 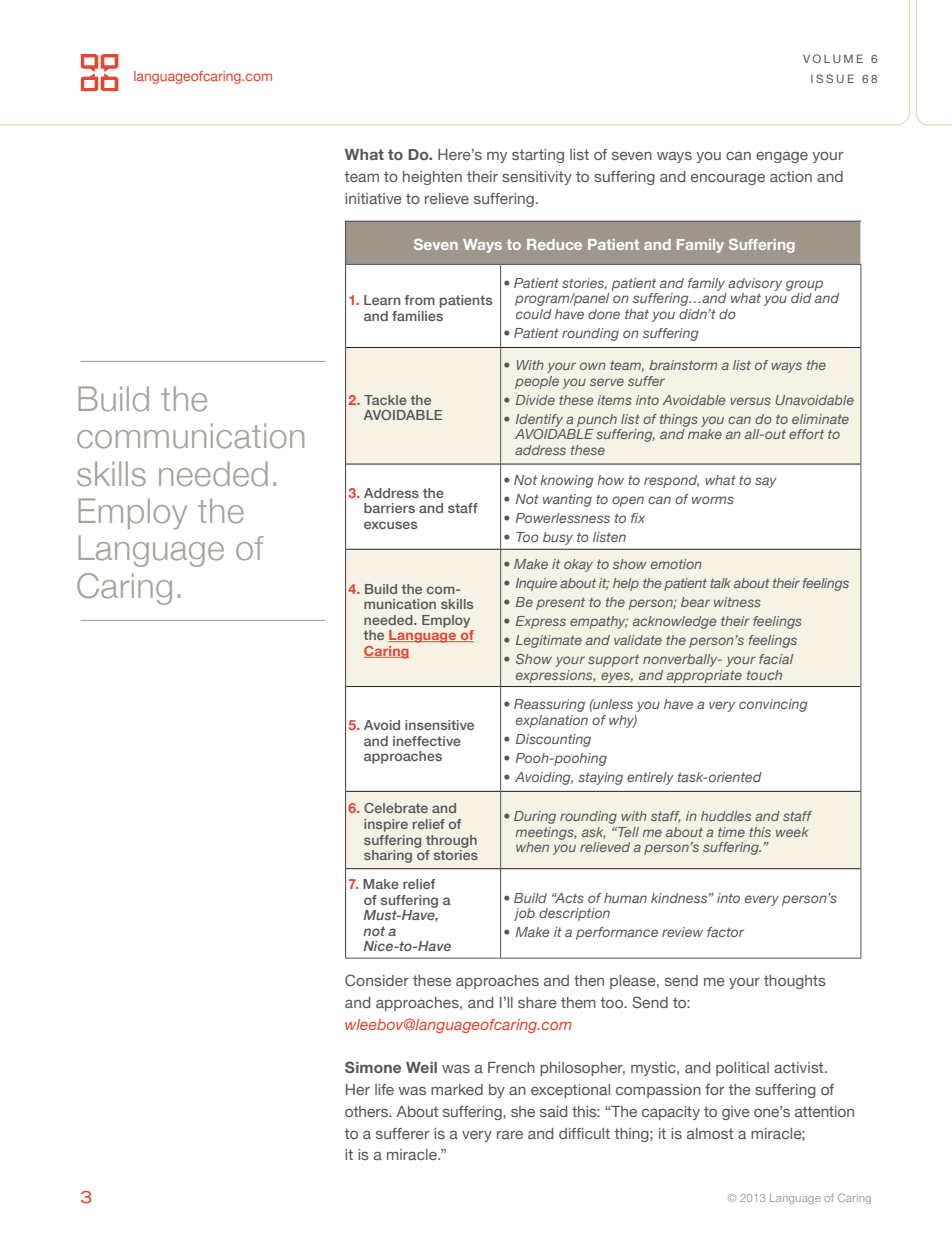 What do you see at coordinates (597, 420) in the screenshot?
I see `punch` at bounding box center [597, 420].
